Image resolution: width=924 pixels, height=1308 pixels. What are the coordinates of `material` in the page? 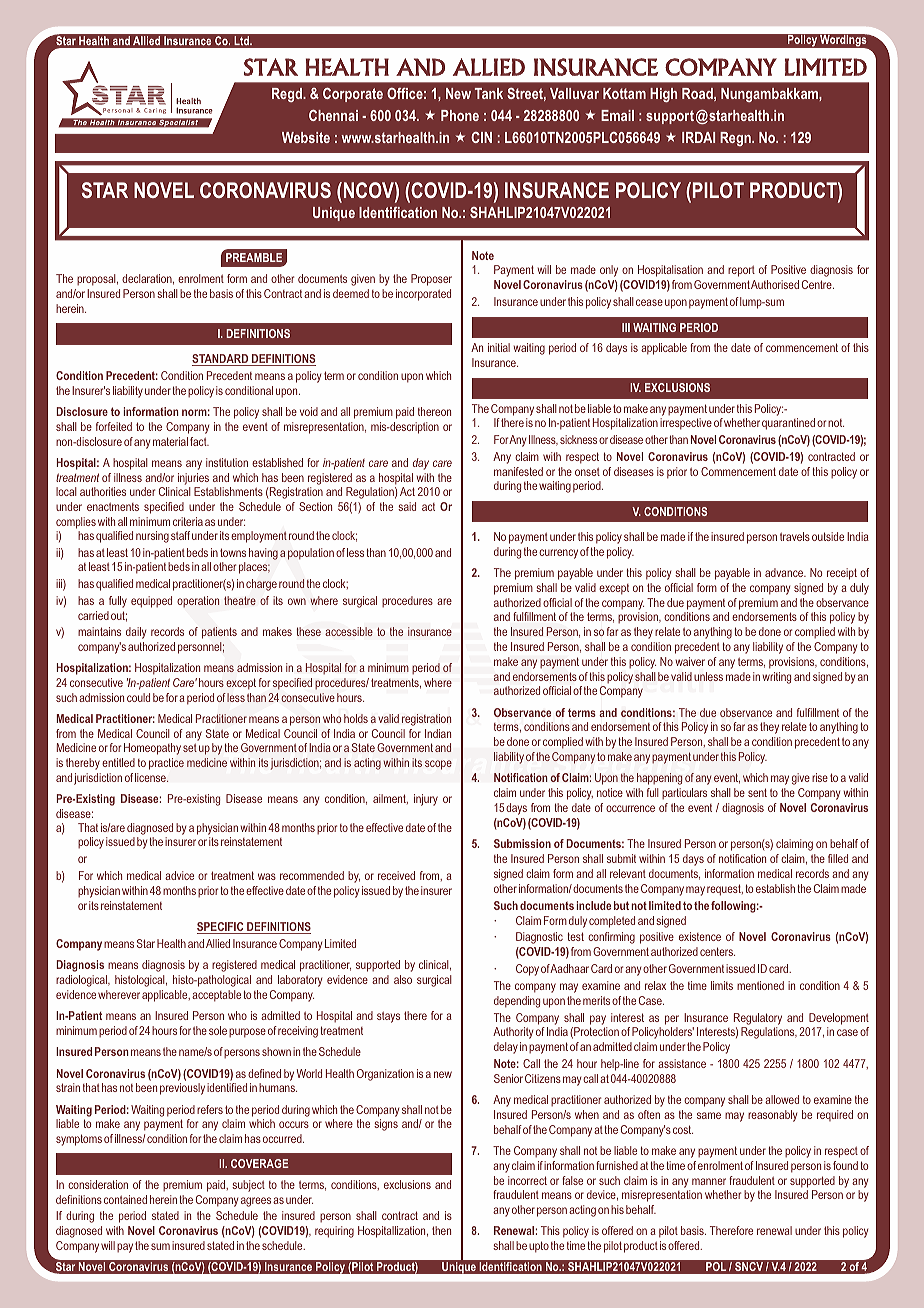 It's located at (170, 441).
